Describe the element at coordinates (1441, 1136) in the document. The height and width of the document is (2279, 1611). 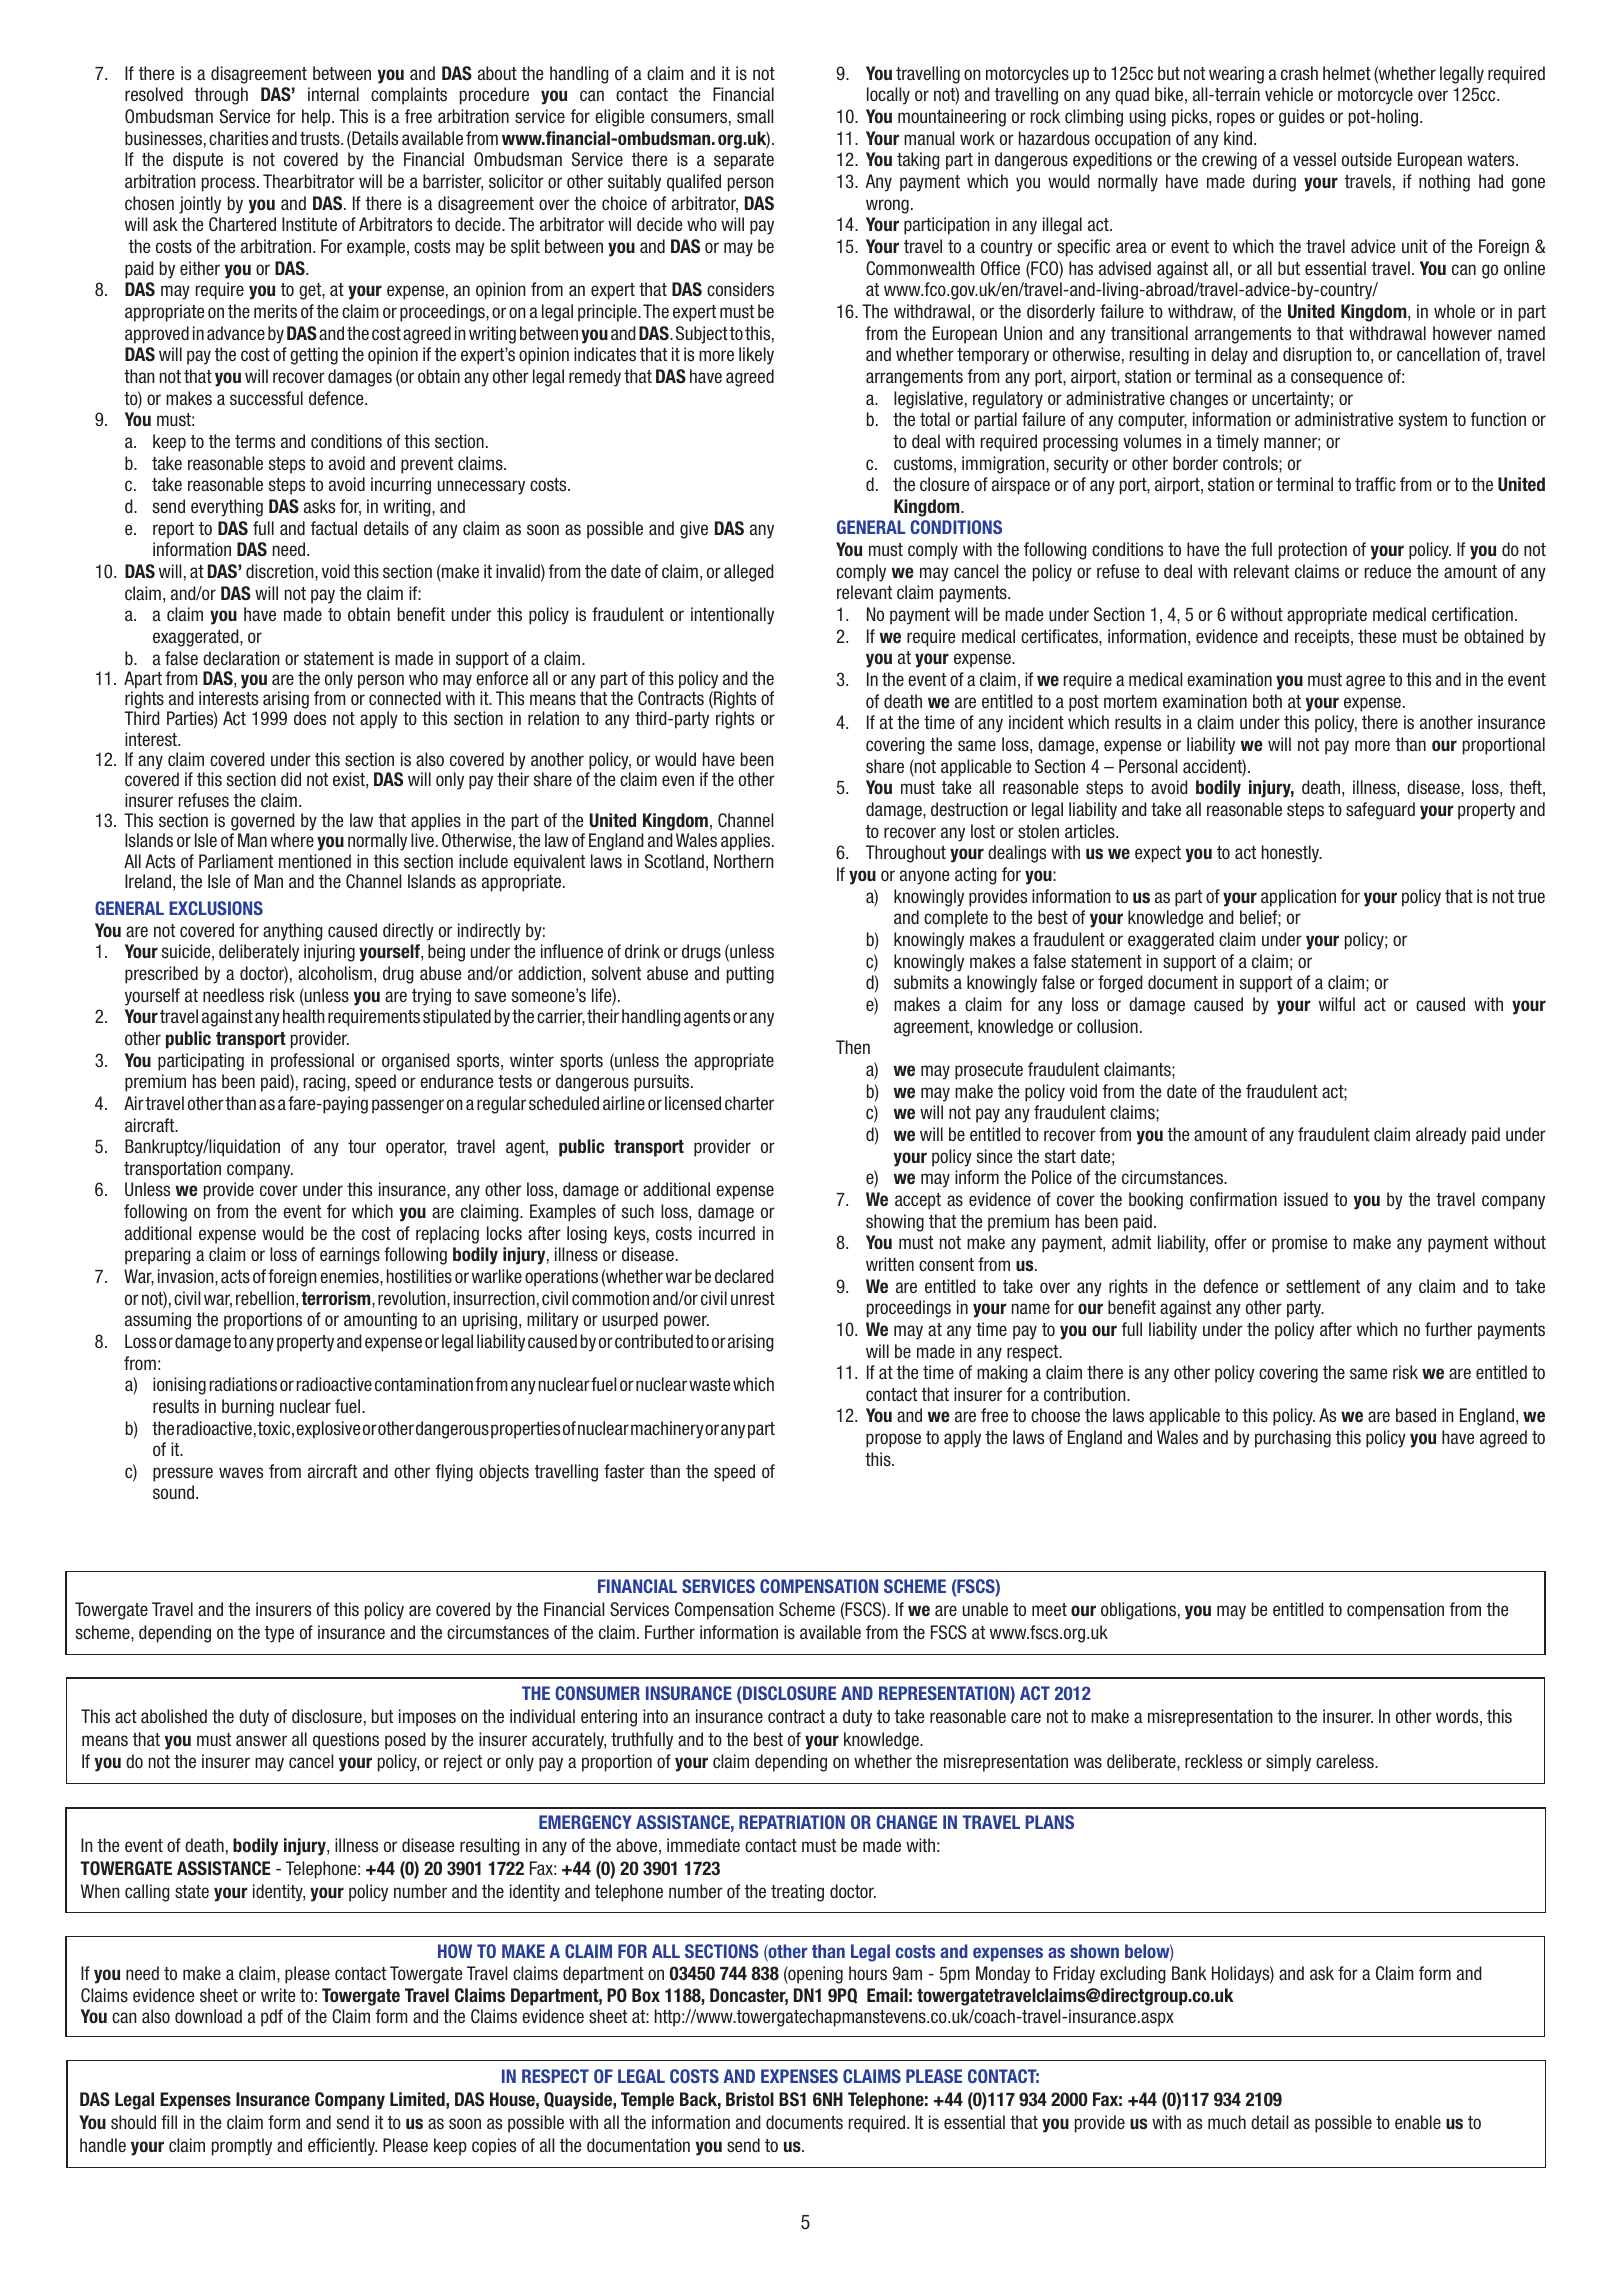
I see `already` at that location.
